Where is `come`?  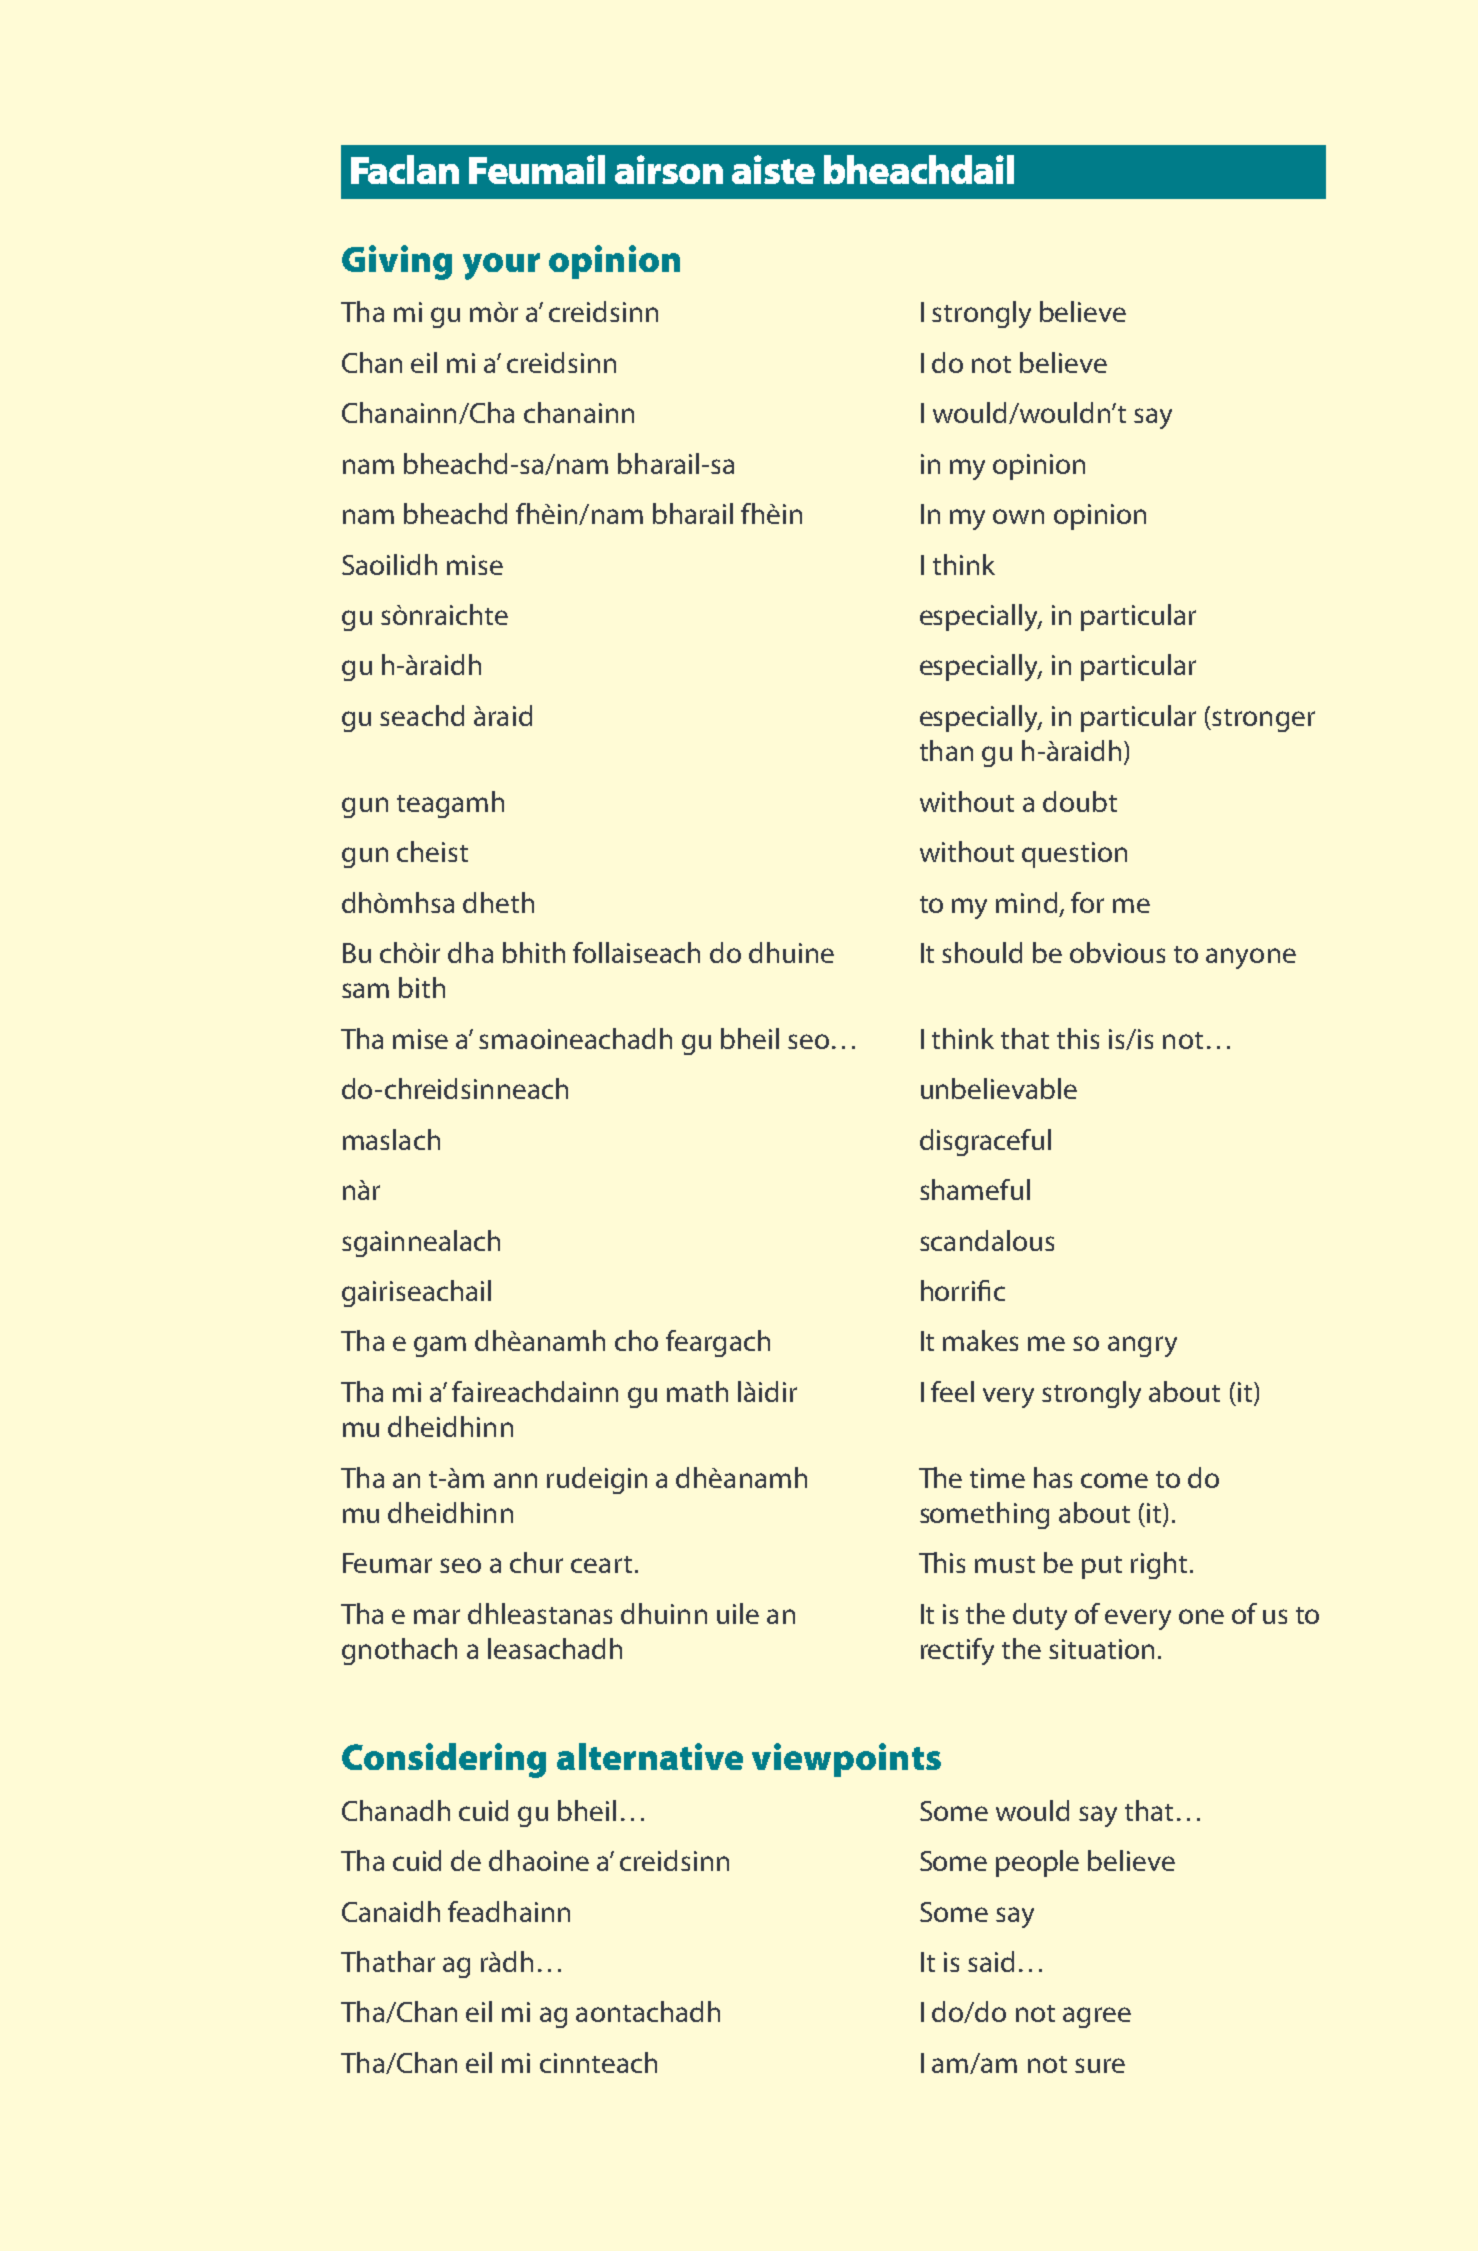
come is located at coordinates (1114, 1480).
